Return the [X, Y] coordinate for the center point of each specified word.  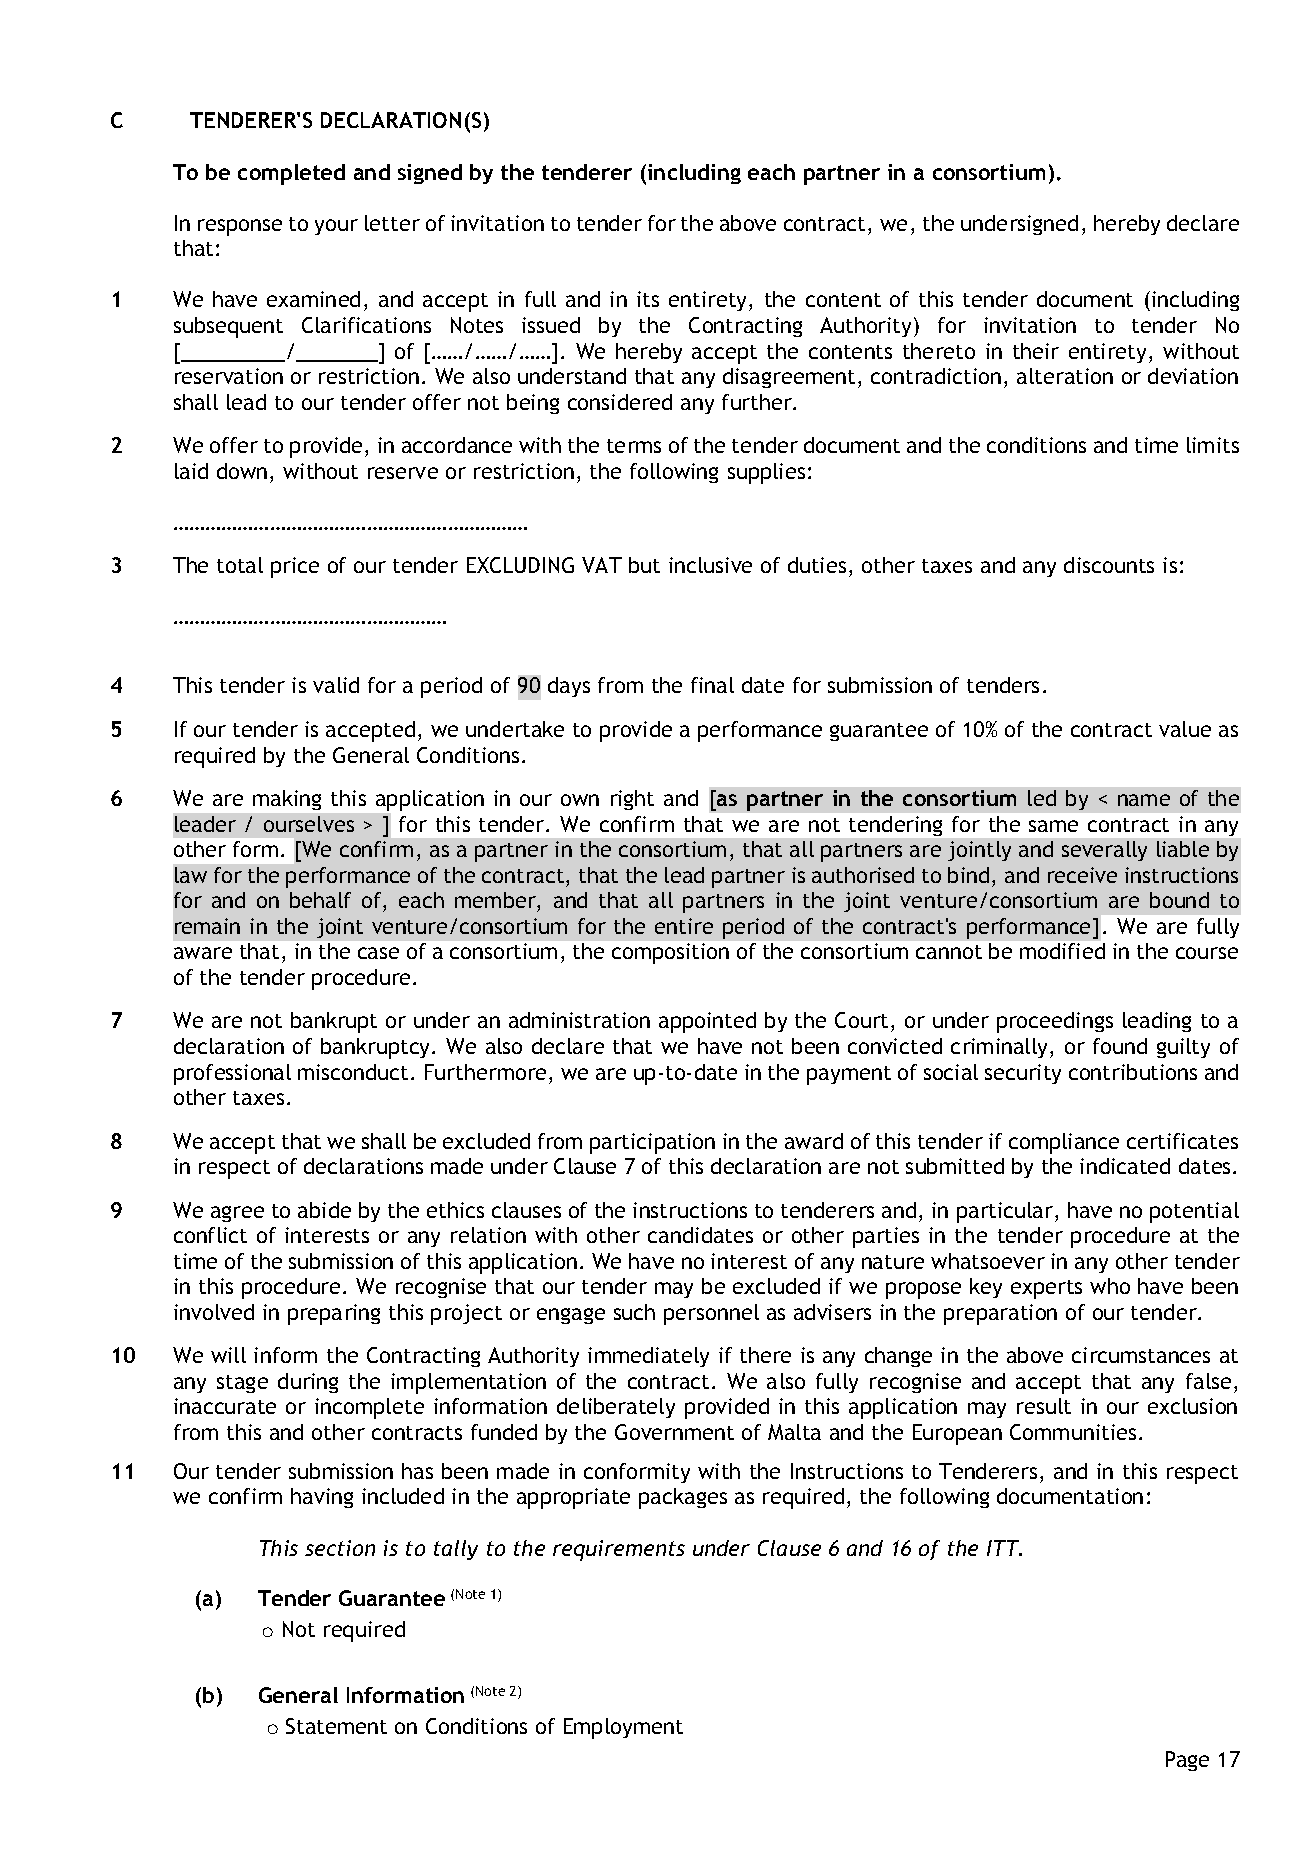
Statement [336, 1726]
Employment [623, 1728]
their [1036, 351]
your [336, 227]
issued [551, 325]
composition [670, 953]
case [378, 953]
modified [1062, 951]
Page [1187, 1761]
